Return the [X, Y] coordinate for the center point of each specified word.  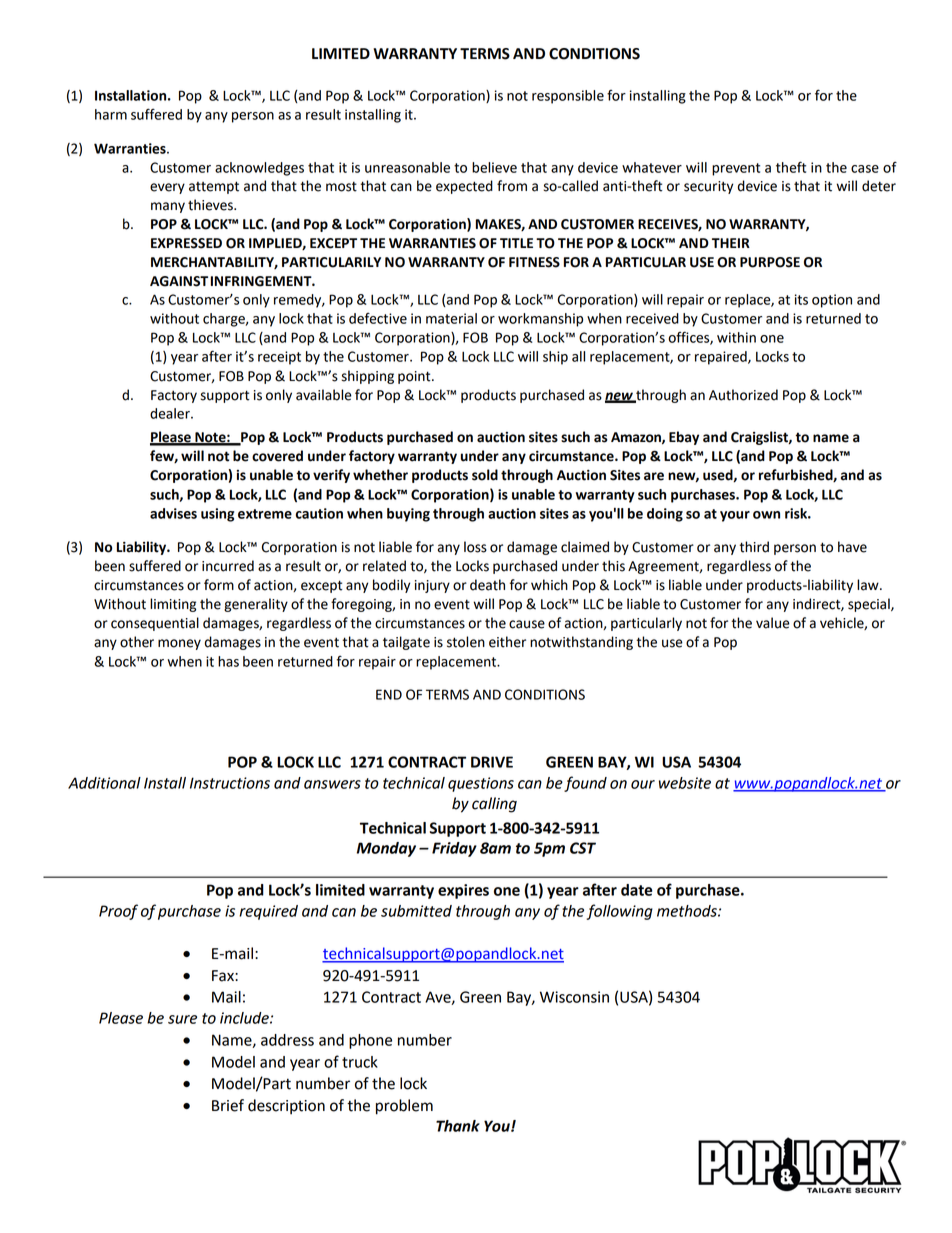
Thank [458, 1126]
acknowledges [259, 169]
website [685, 783]
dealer [171, 413]
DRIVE [492, 762]
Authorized [743, 395]
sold [485, 475]
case [865, 169]
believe [494, 167]
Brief [228, 1105]
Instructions [230, 783]
